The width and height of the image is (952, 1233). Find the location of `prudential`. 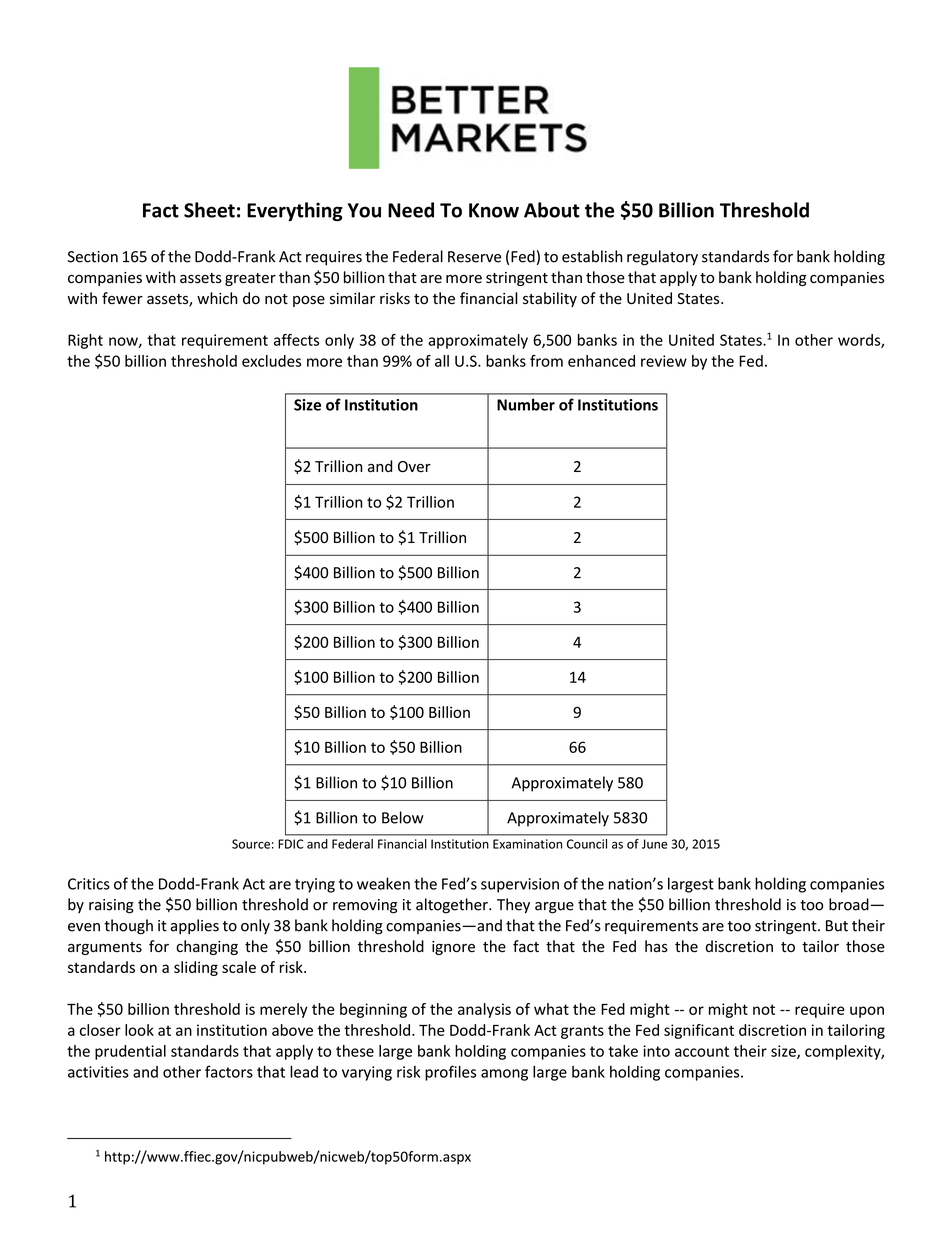

prudential is located at coordinates (130, 1052).
